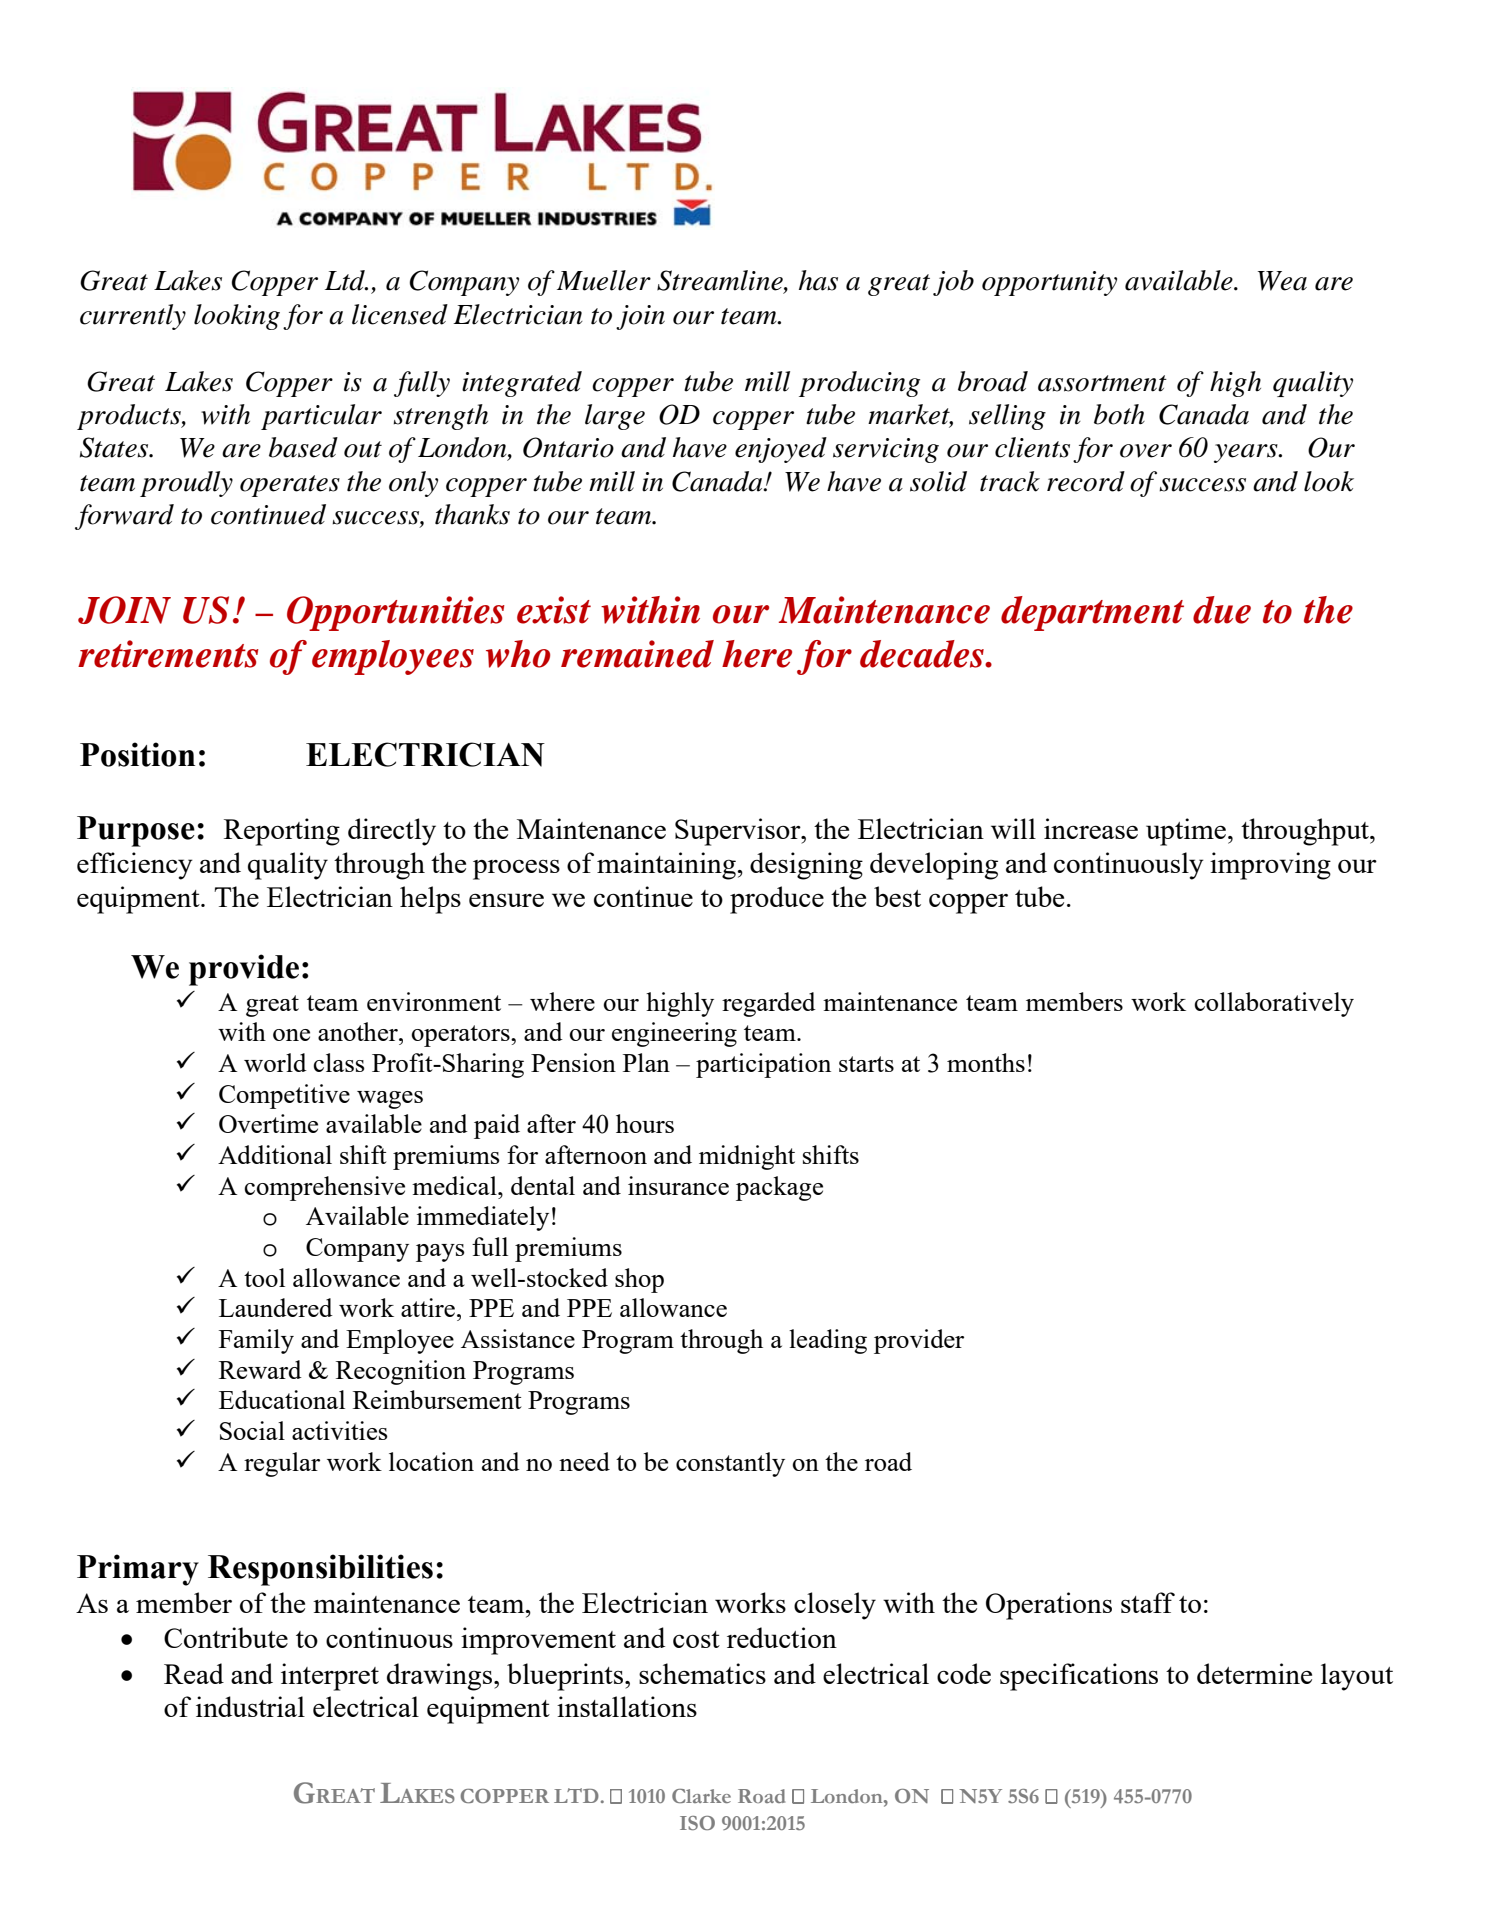 This screenshot has width=1485, height=1922. I want to click on assortment, so click(1102, 383).
